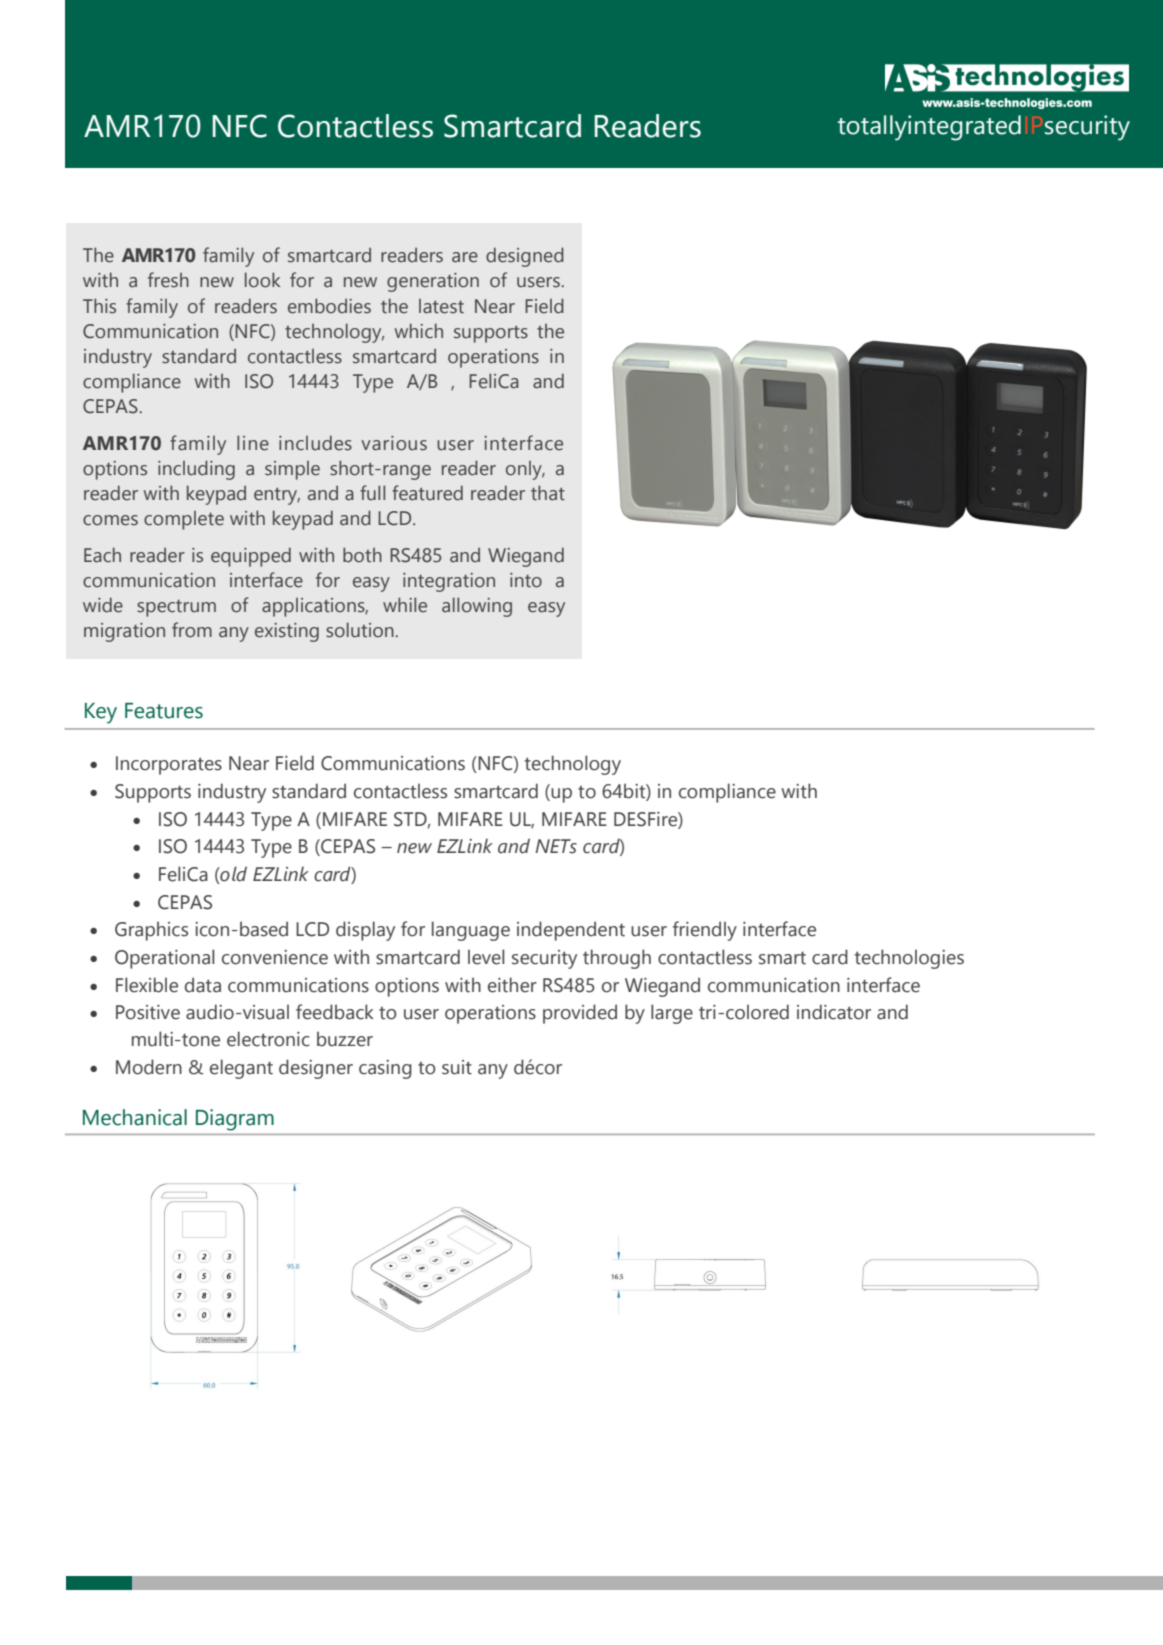 This screenshot has height=1645, width=1163. I want to click on into, so click(526, 580).
